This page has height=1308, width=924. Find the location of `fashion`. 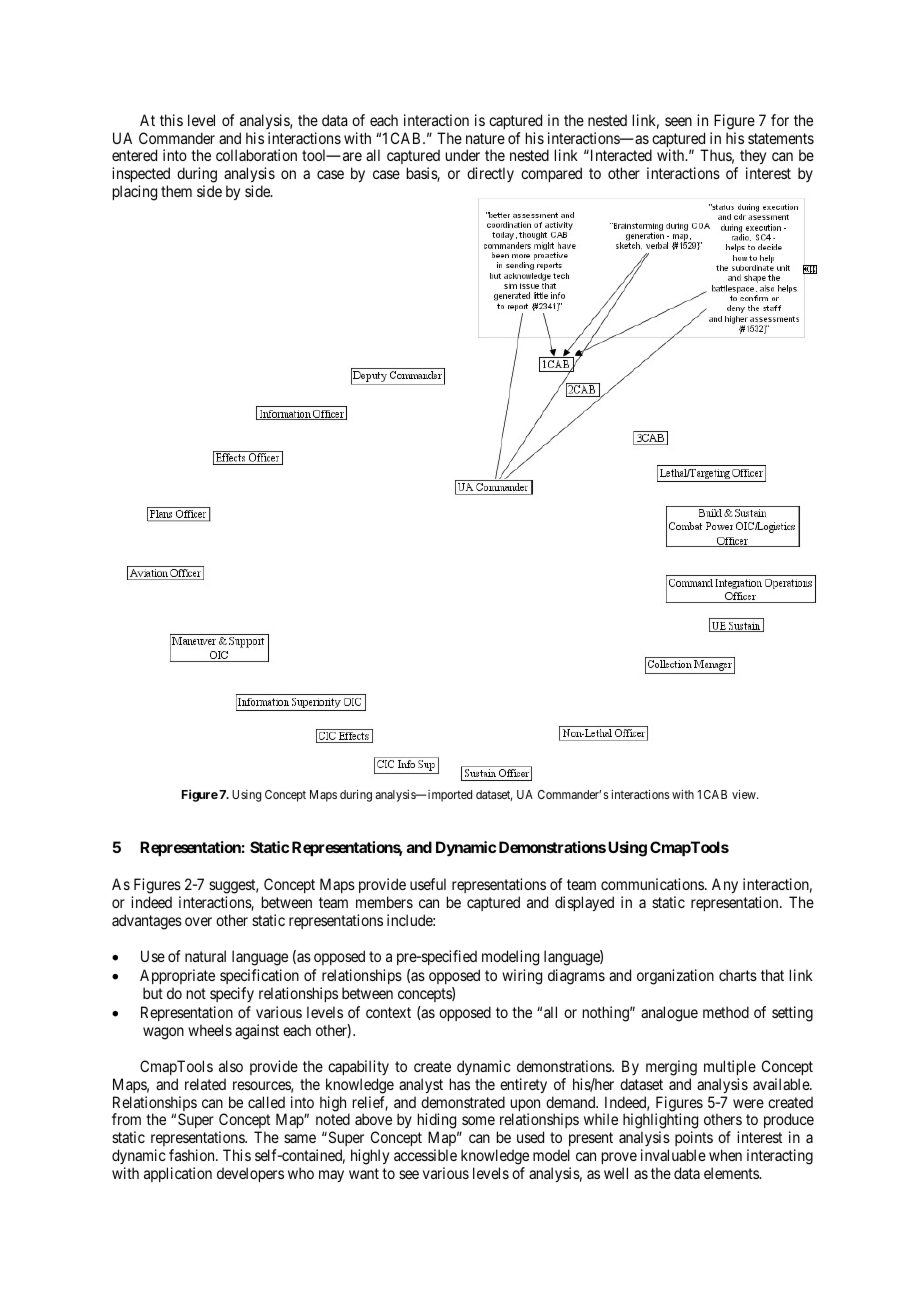

fashion is located at coordinates (193, 1155).
